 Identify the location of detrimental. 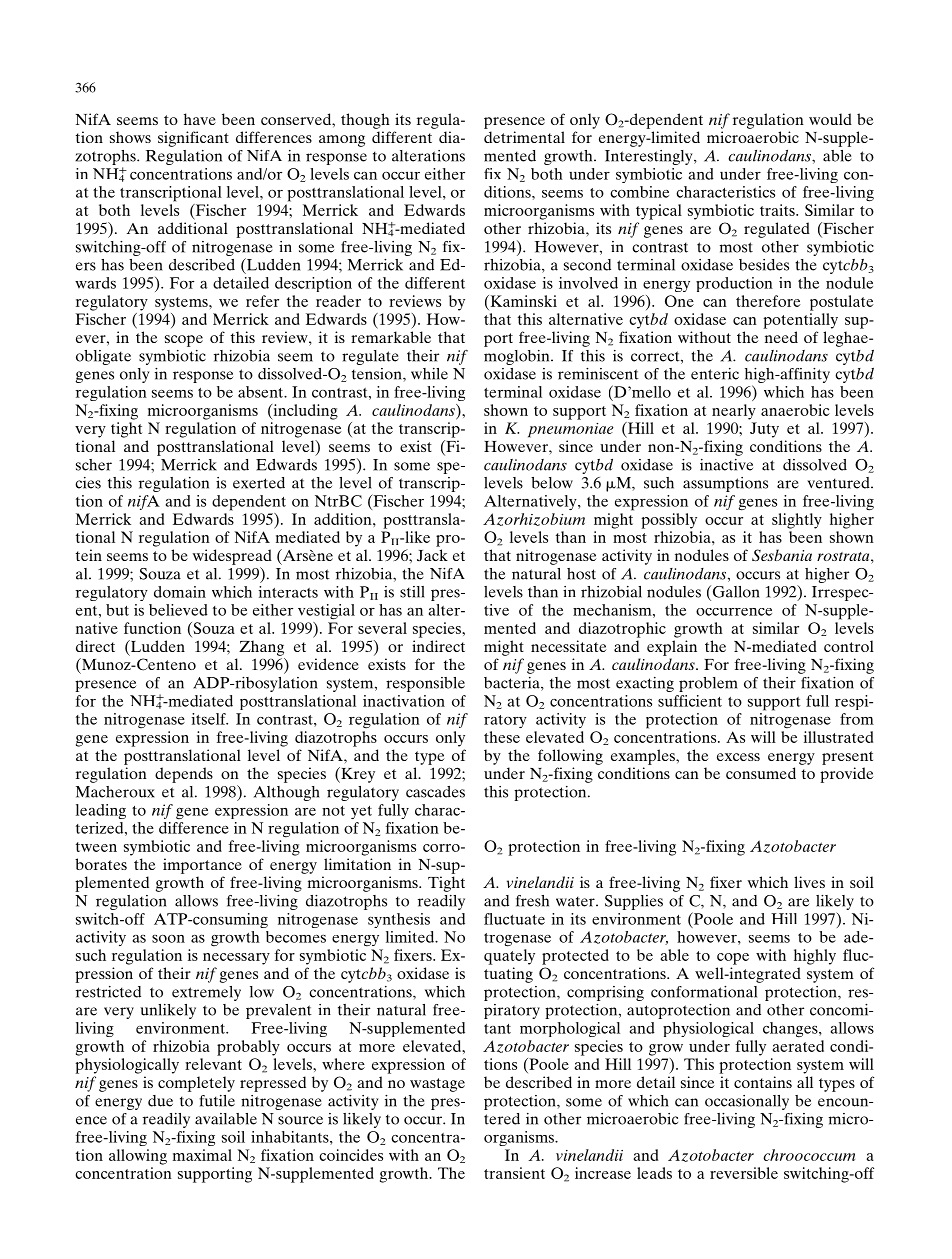
(524, 137).
